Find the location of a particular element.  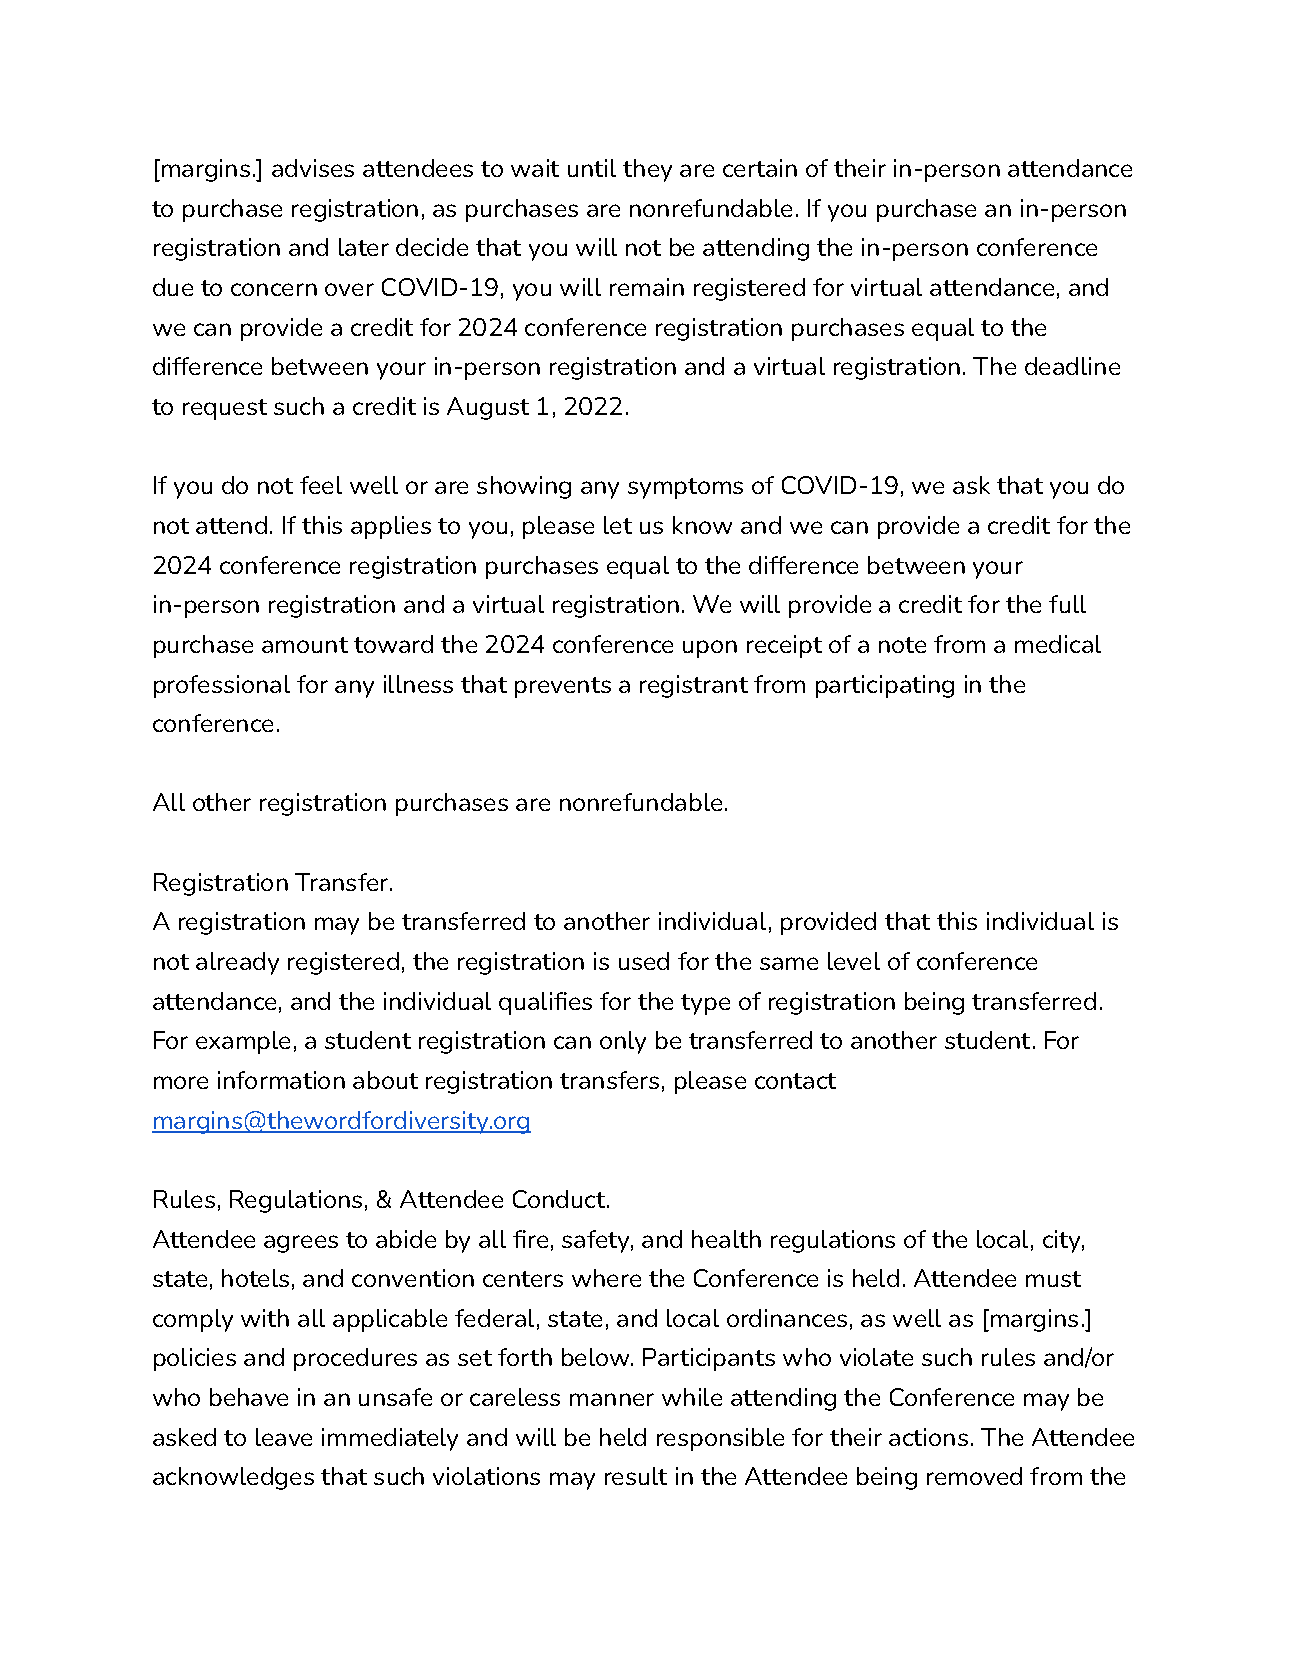

certain is located at coordinates (760, 168).
